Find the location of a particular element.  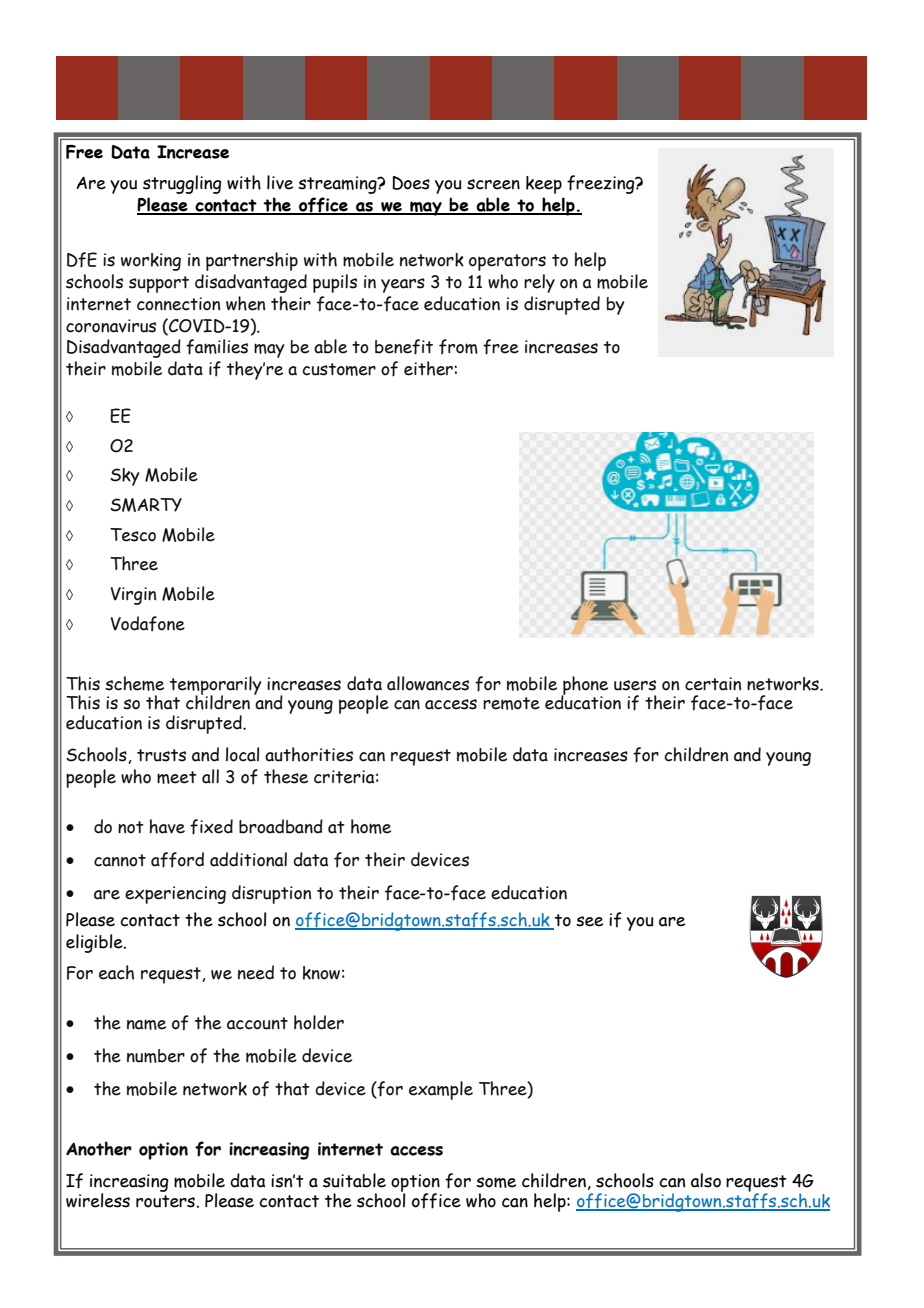

struggling is located at coordinates (182, 184).
